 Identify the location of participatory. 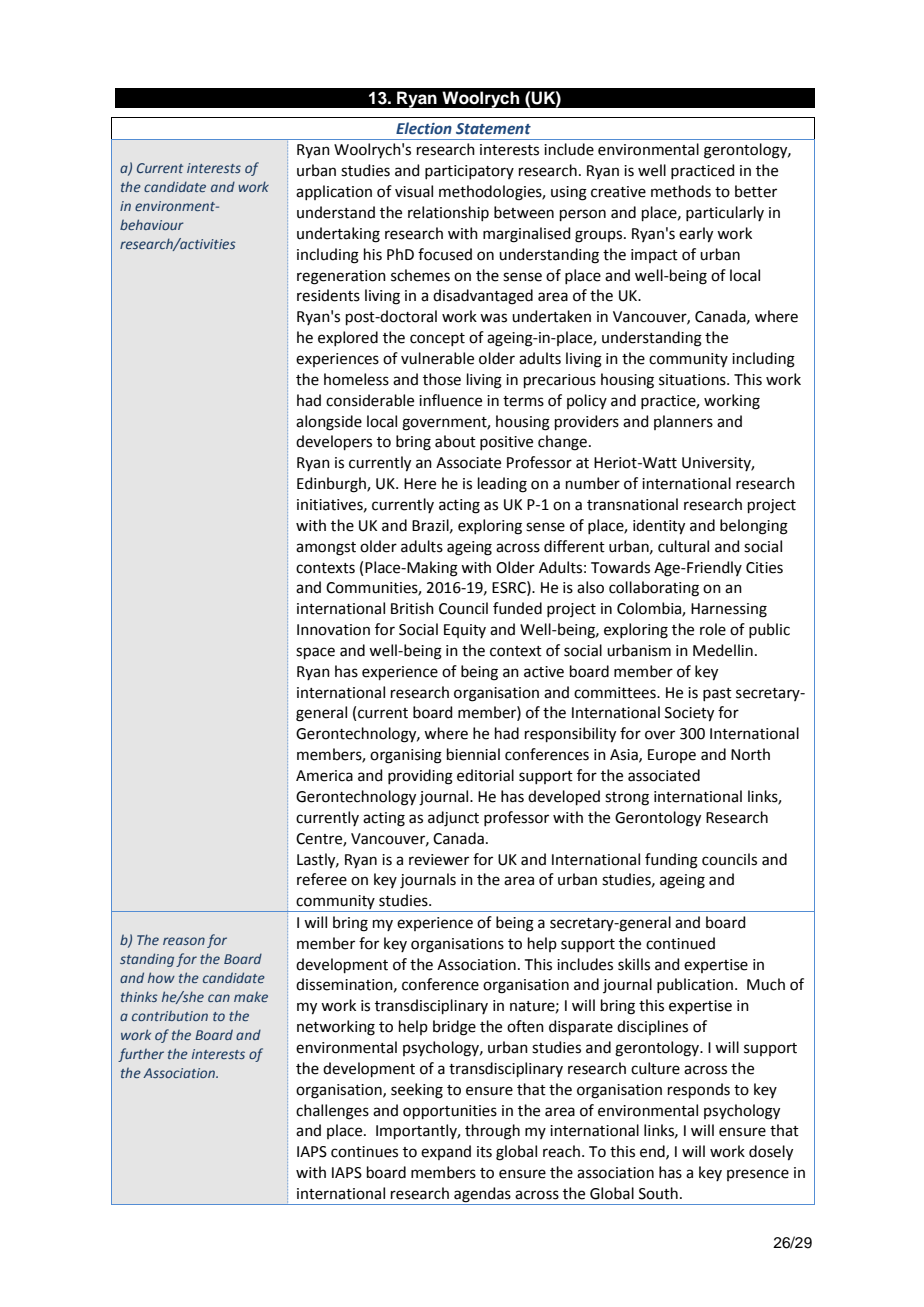
(469, 172).
